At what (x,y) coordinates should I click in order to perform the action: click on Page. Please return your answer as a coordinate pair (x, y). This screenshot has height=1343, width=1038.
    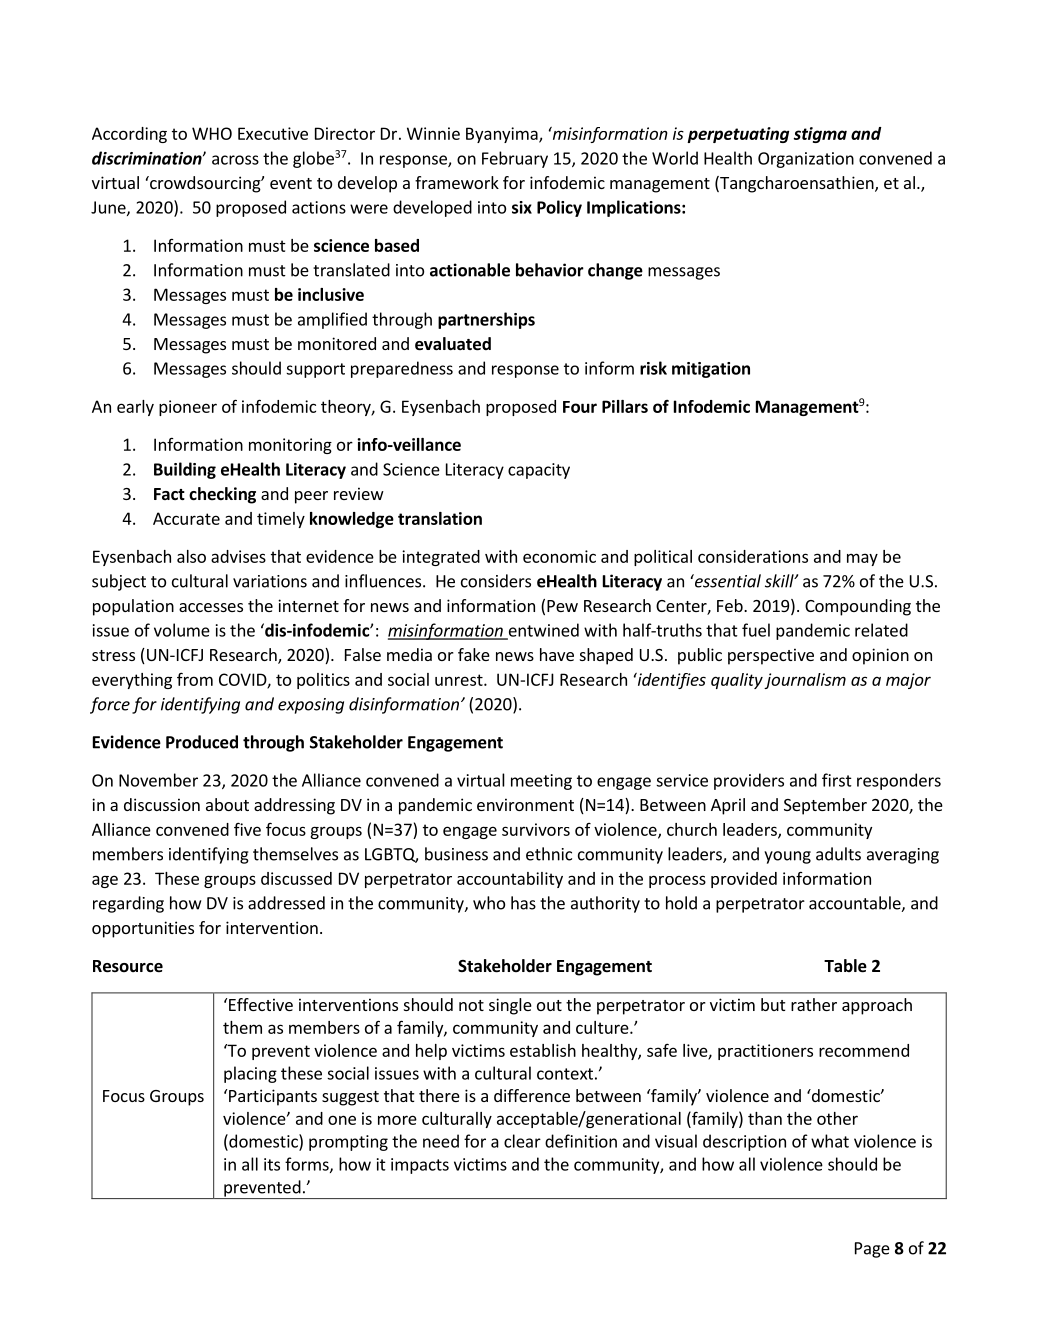
    Looking at the image, I should click on (872, 1250).
